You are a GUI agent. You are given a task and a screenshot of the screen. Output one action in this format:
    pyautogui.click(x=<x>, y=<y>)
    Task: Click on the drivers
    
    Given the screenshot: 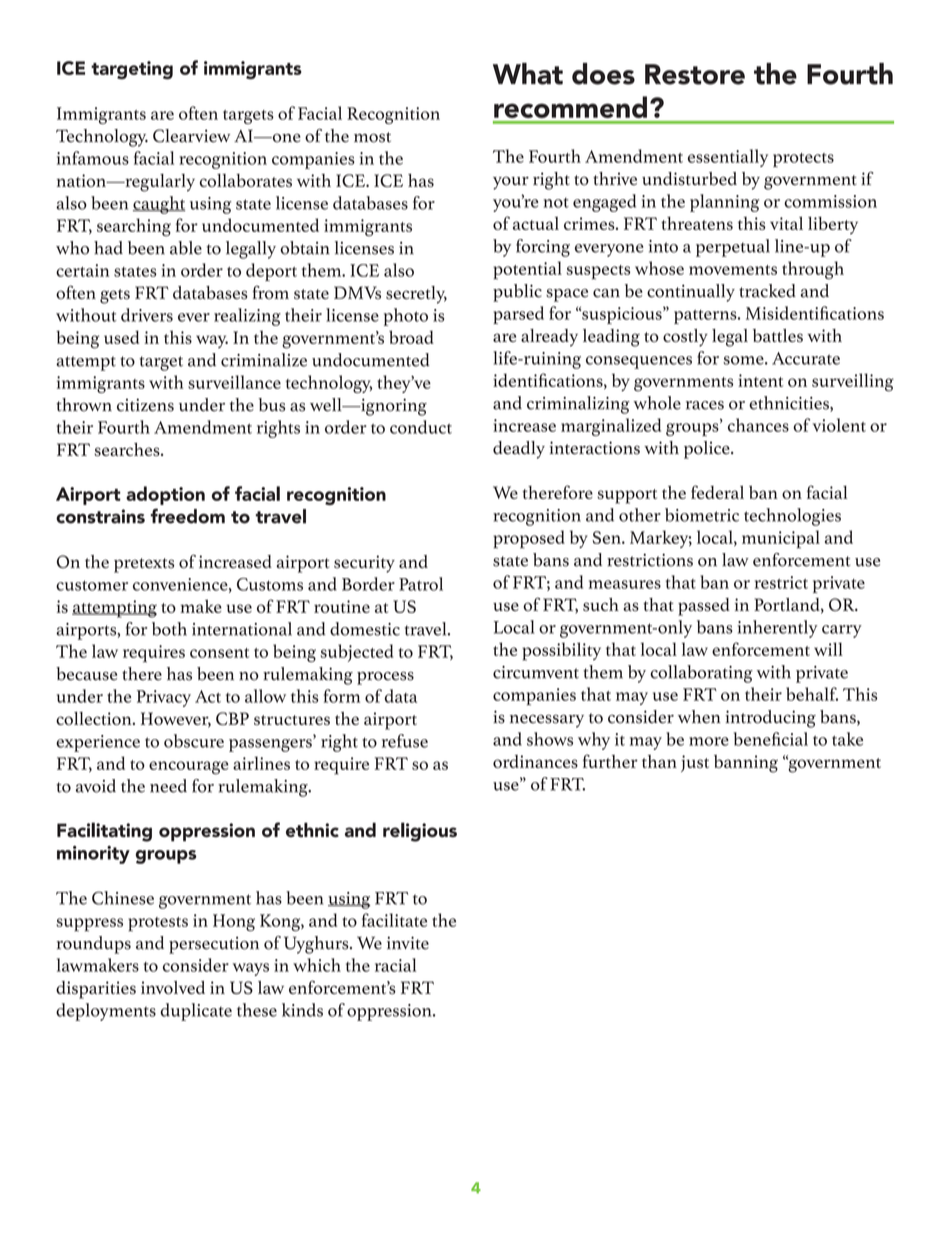 What is the action you would take?
    pyautogui.click(x=147, y=315)
